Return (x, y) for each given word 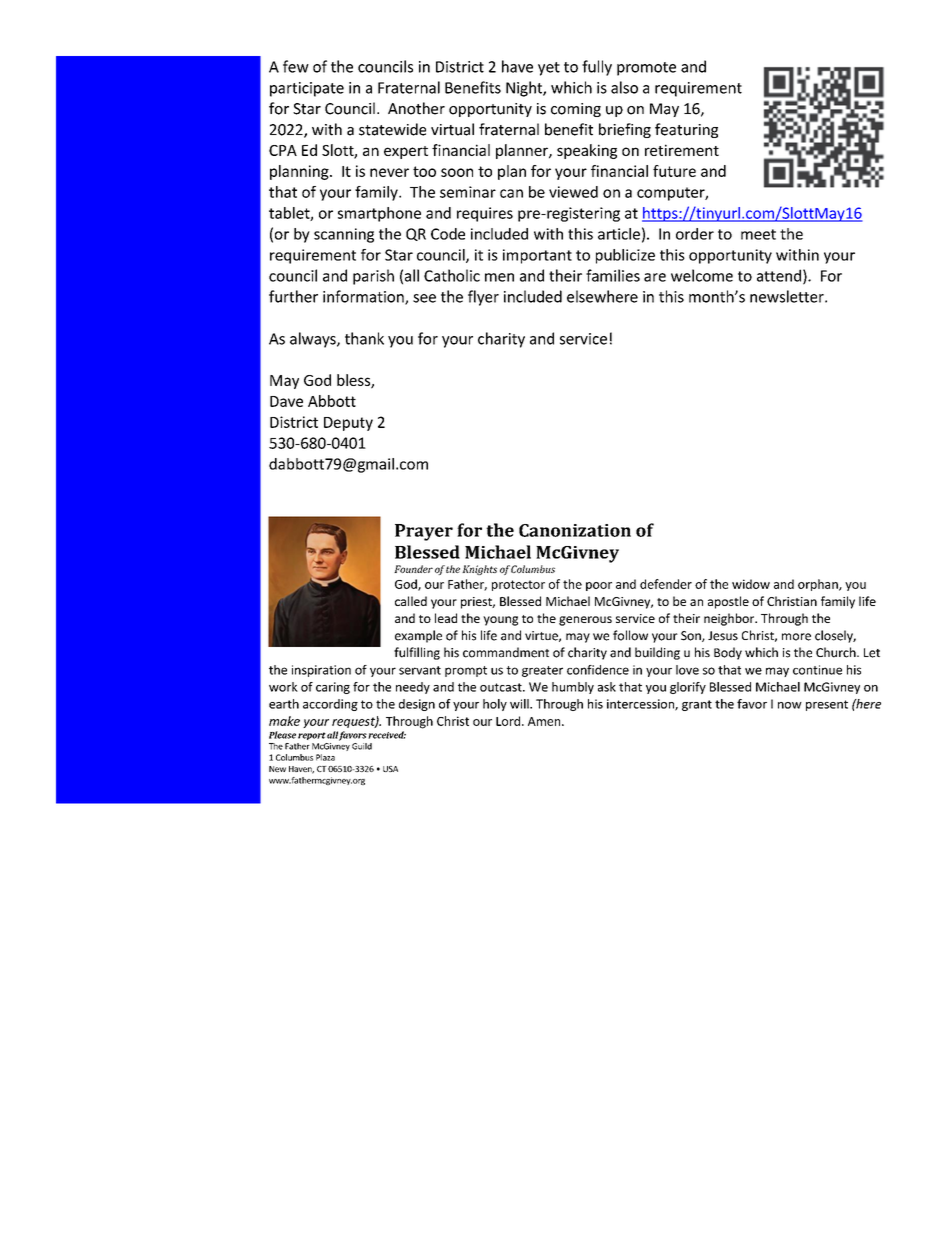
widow (751, 584)
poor (599, 586)
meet (758, 234)
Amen (545, 721)
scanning (344, 235)
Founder (413, 569)
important (537, 256)
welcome (702, 275)
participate (307, 89)
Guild (362, 746)
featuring (686, 130)
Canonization (575, 530)
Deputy (348, 424)
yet (549, 69)
